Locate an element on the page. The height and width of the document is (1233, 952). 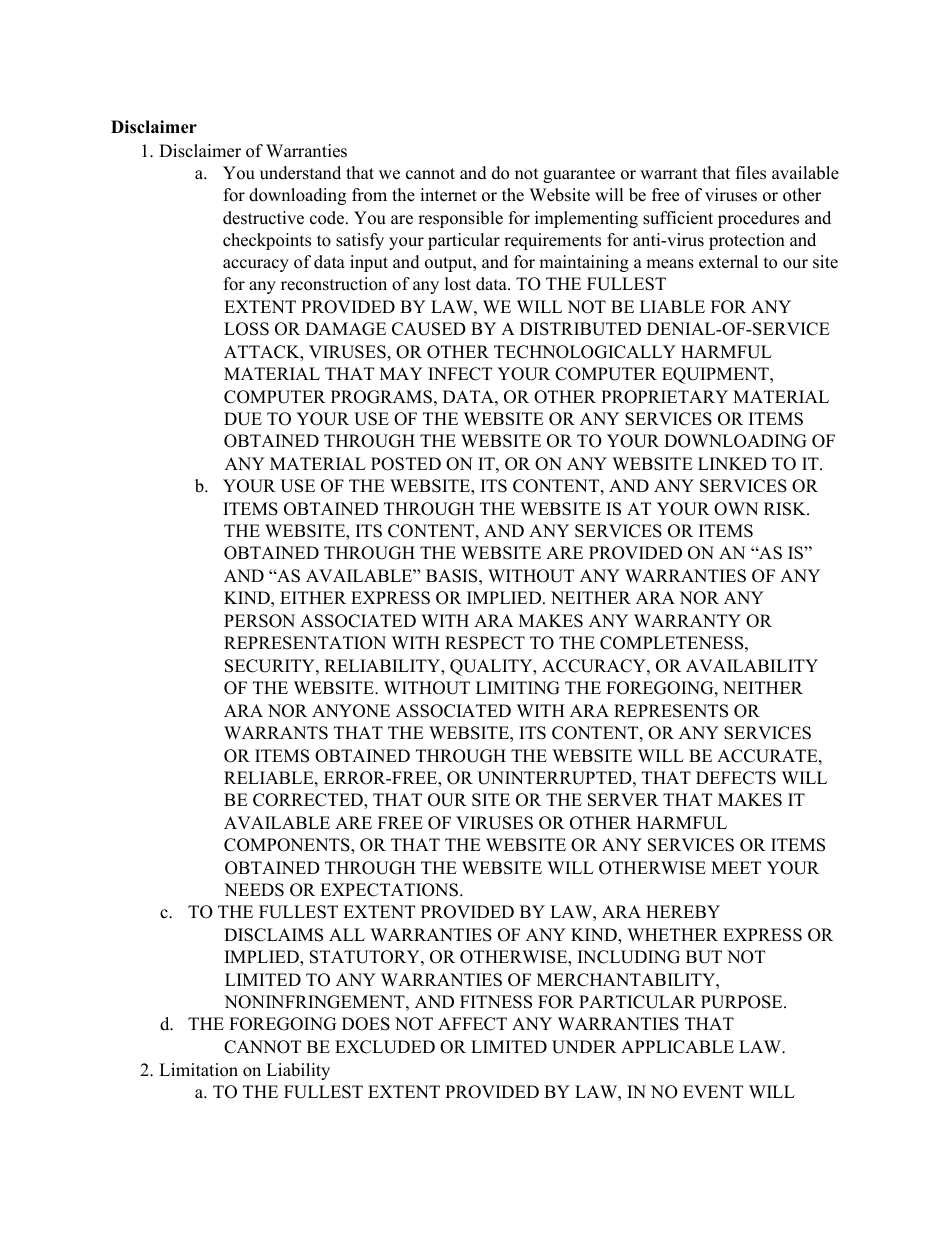
responsible is located at coordinates (460, 219).
